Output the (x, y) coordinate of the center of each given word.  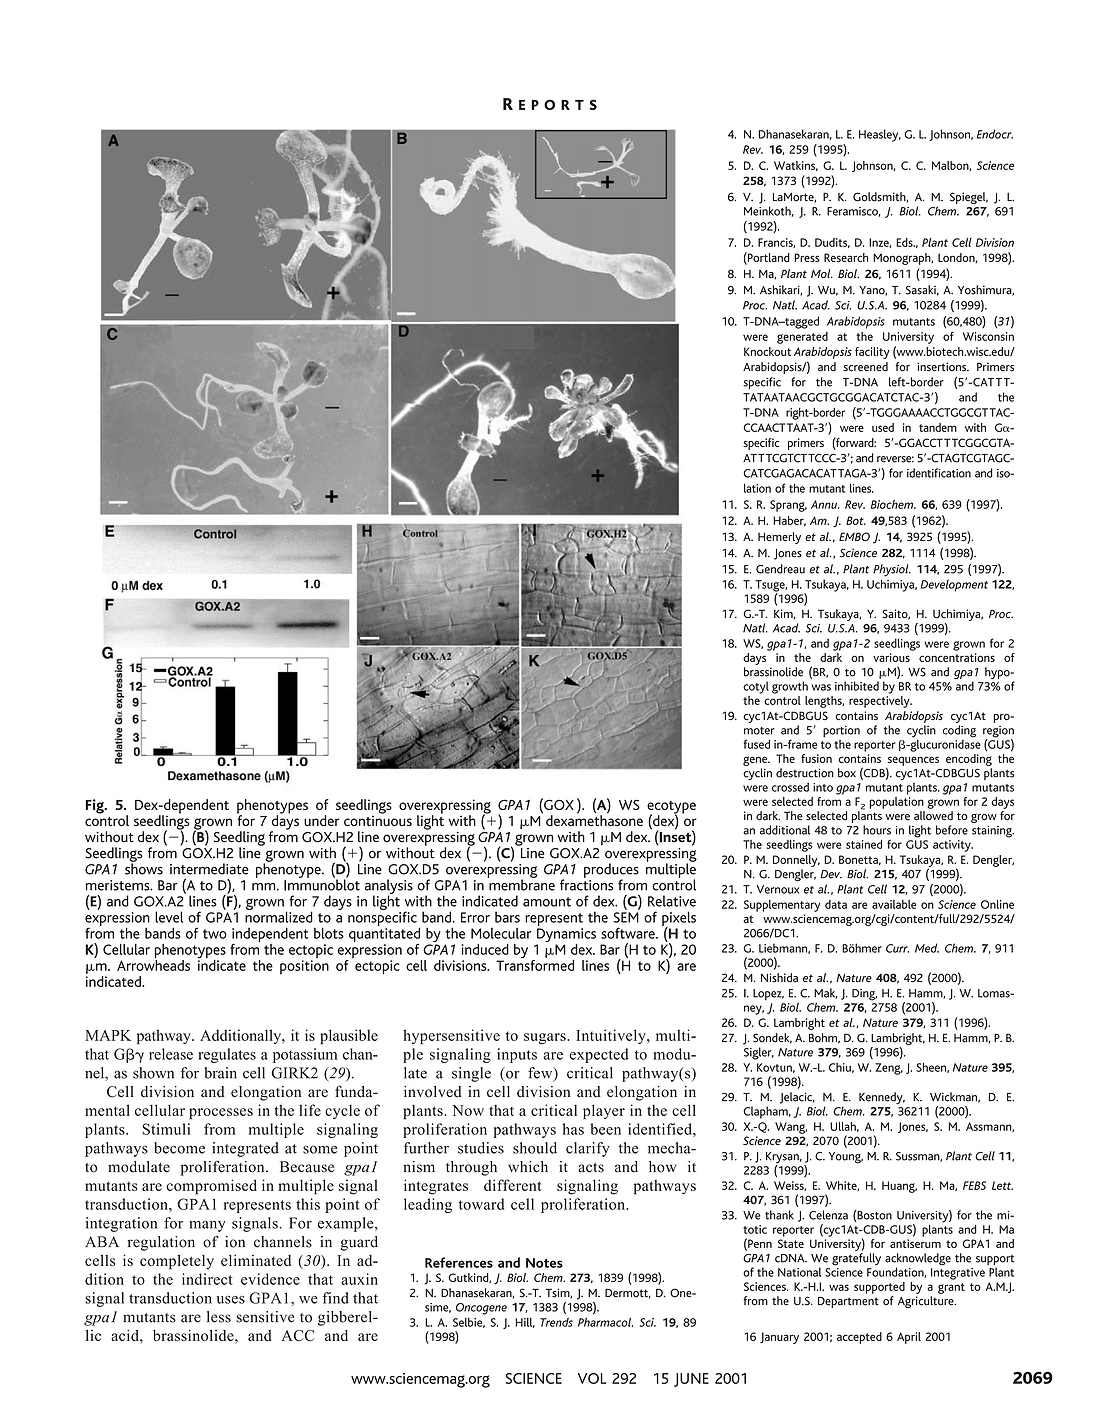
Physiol (892, 570)
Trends (556, 1322)
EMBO (854, 536)
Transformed (535, 964)
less (219, 1317)
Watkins (796, 166)
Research (846, 257)
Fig (96, 806)
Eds (905, 242)
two (215, 934)
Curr (897, 948)
